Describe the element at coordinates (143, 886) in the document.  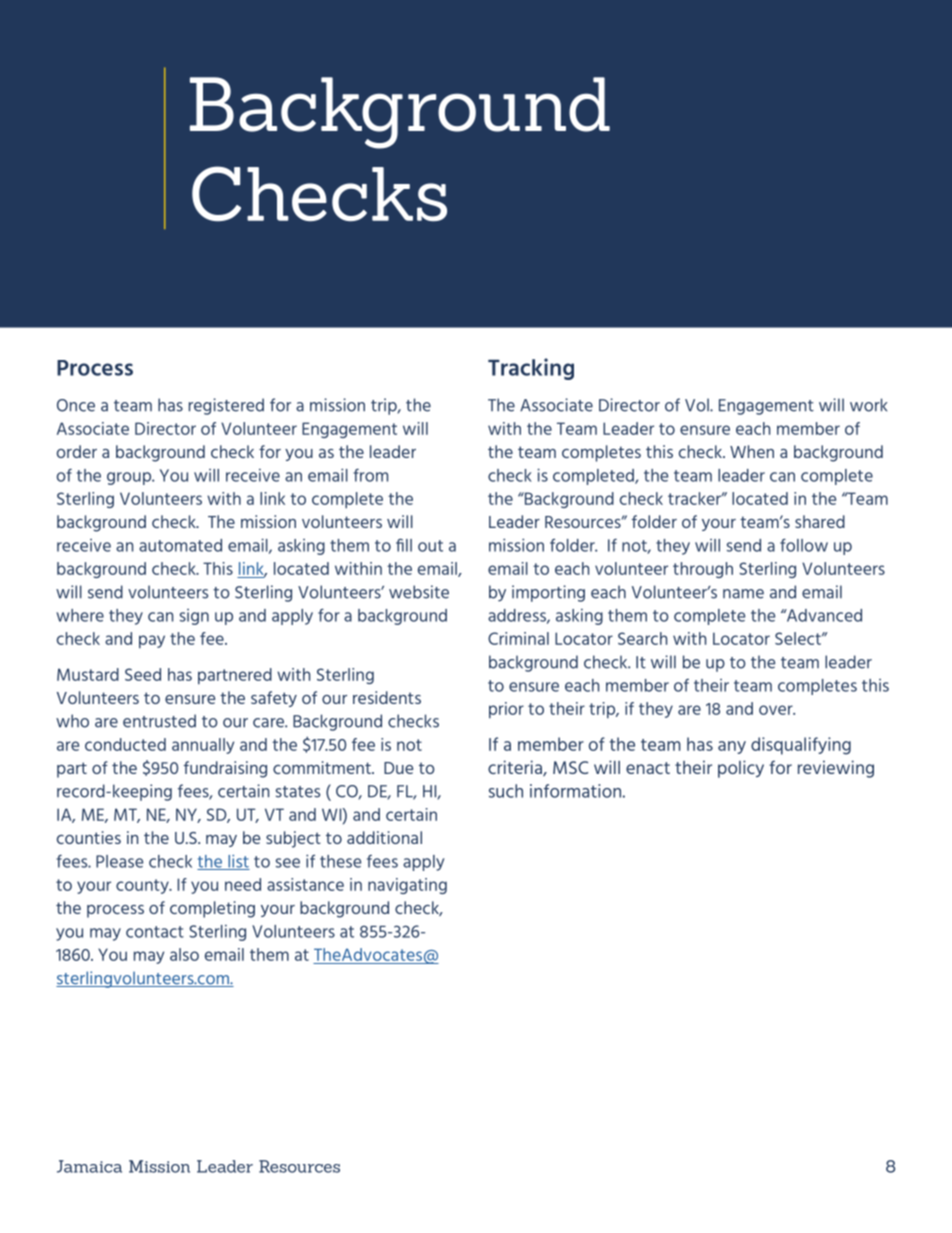
I see `county` at that location.
